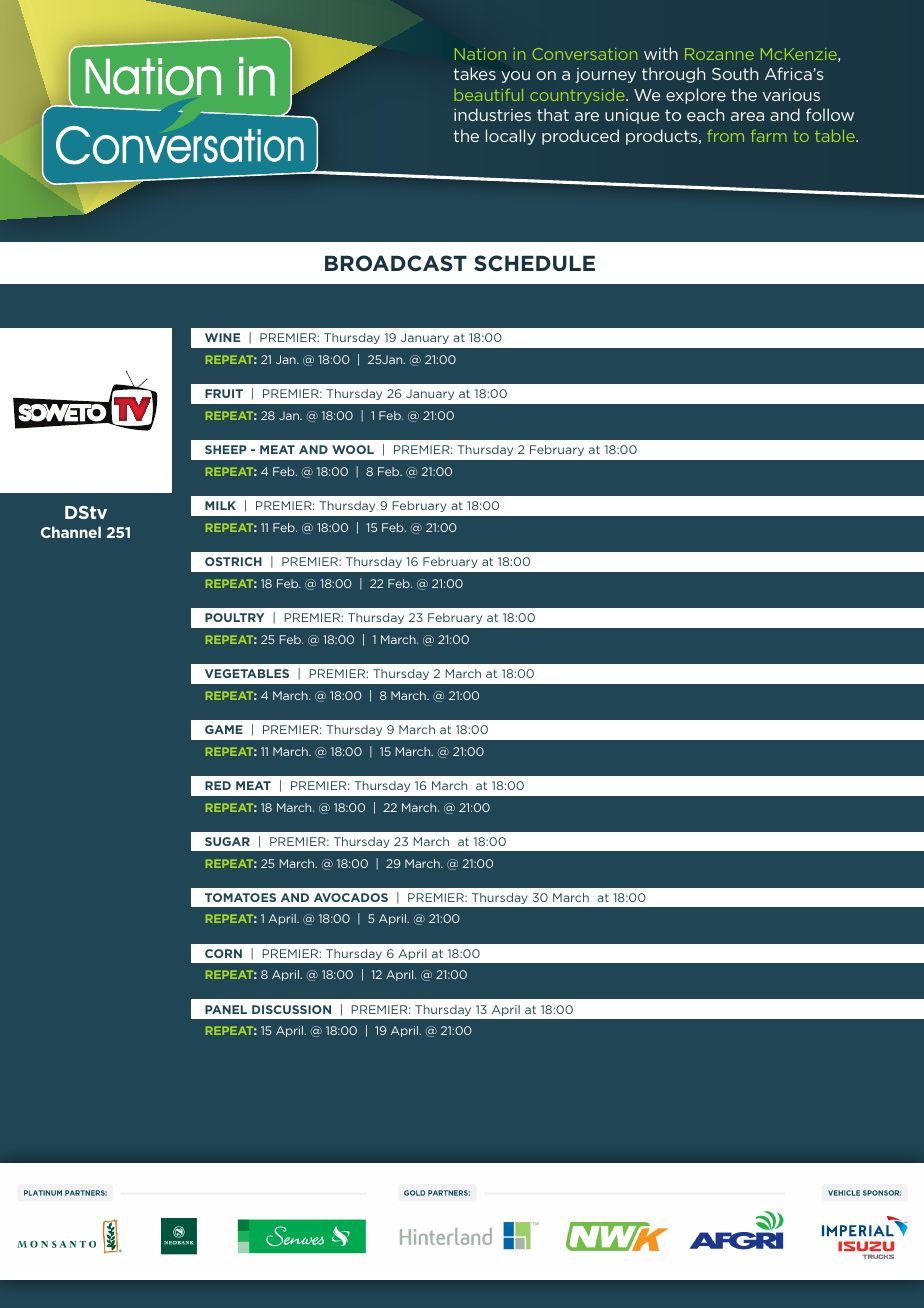  I want to click on beautiful, so click(489, 95).
